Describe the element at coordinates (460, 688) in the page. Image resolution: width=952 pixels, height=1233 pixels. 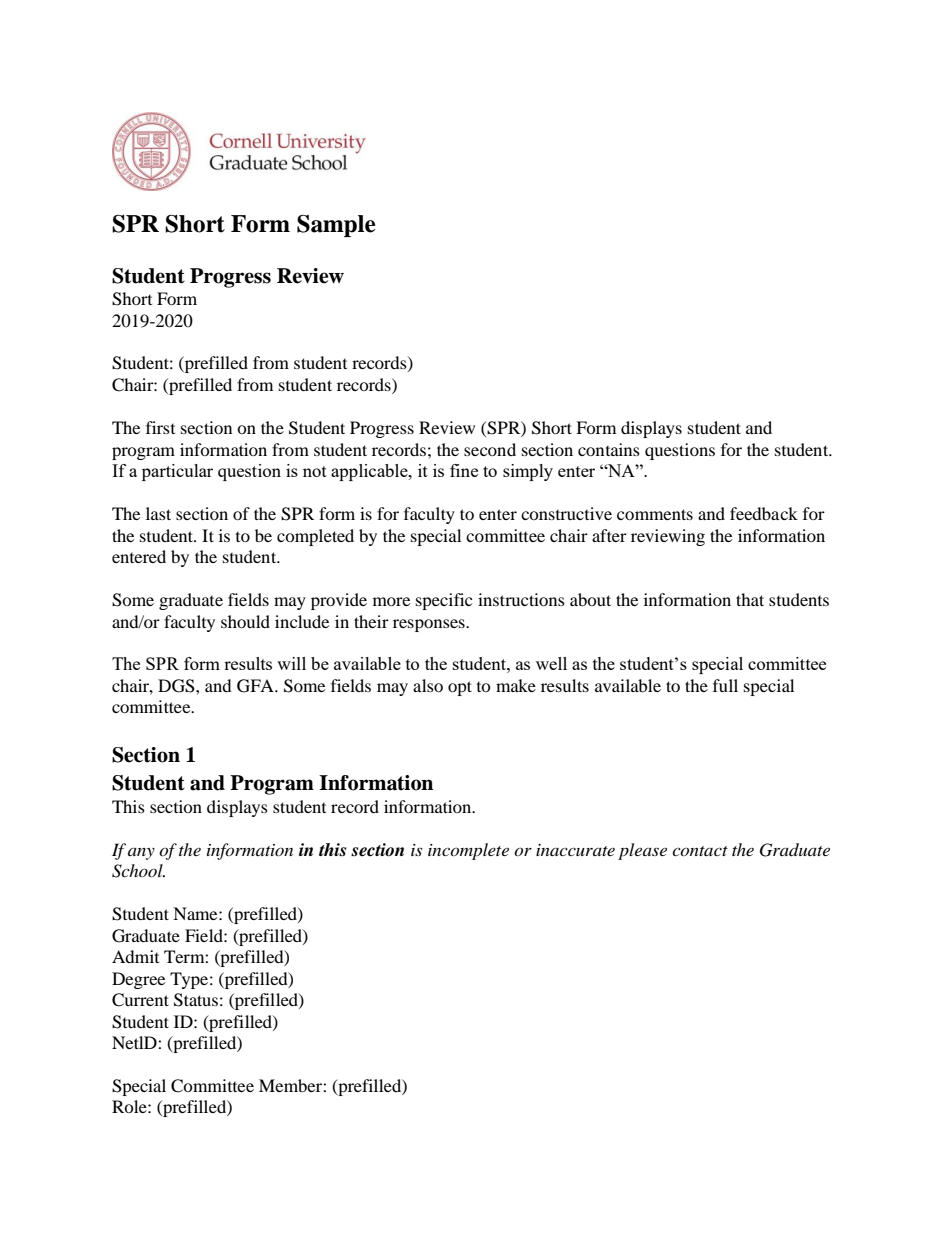
I see `opt` at that location.
